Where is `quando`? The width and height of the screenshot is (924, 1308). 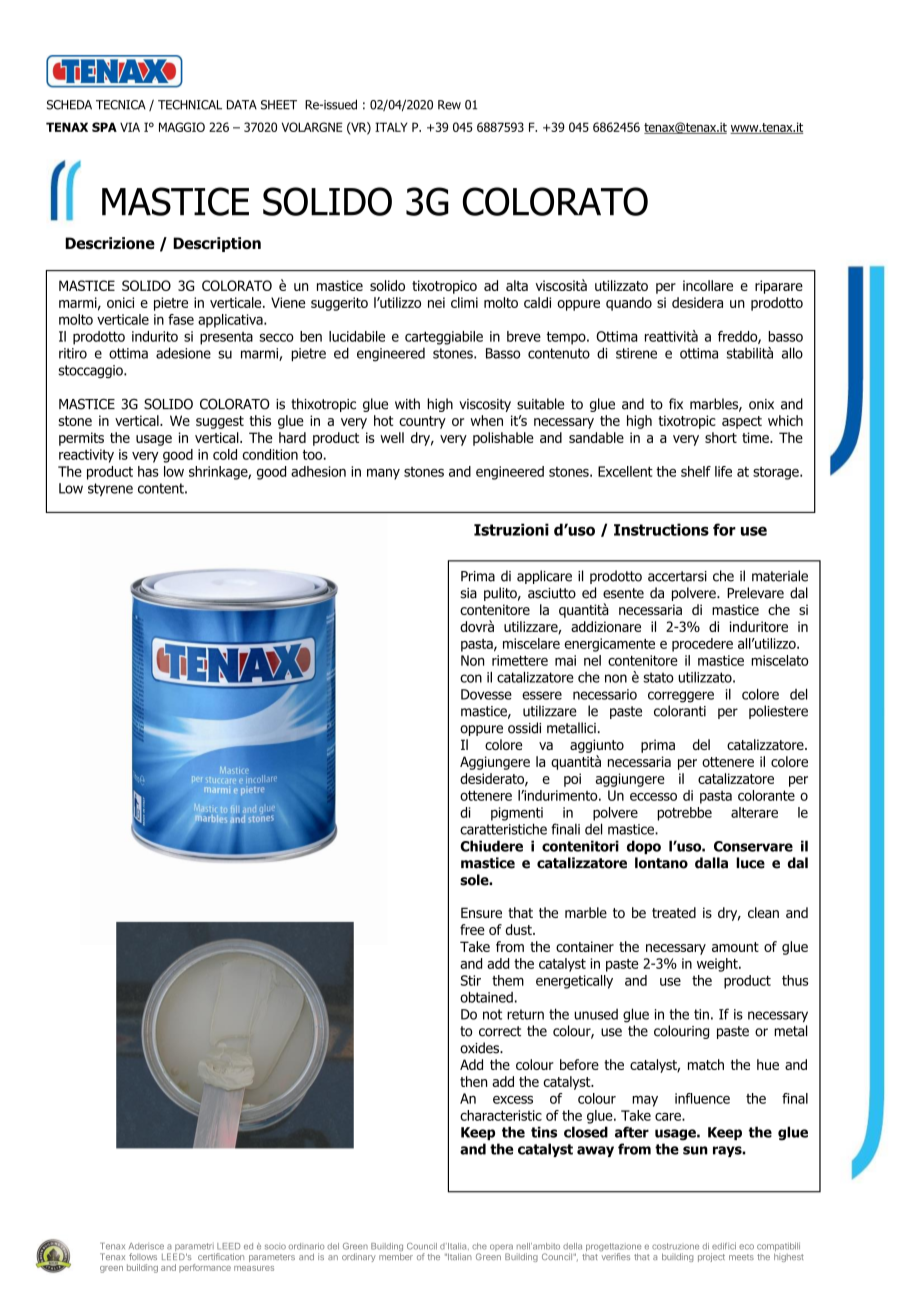
quando is located at coordinates (629, 304).
